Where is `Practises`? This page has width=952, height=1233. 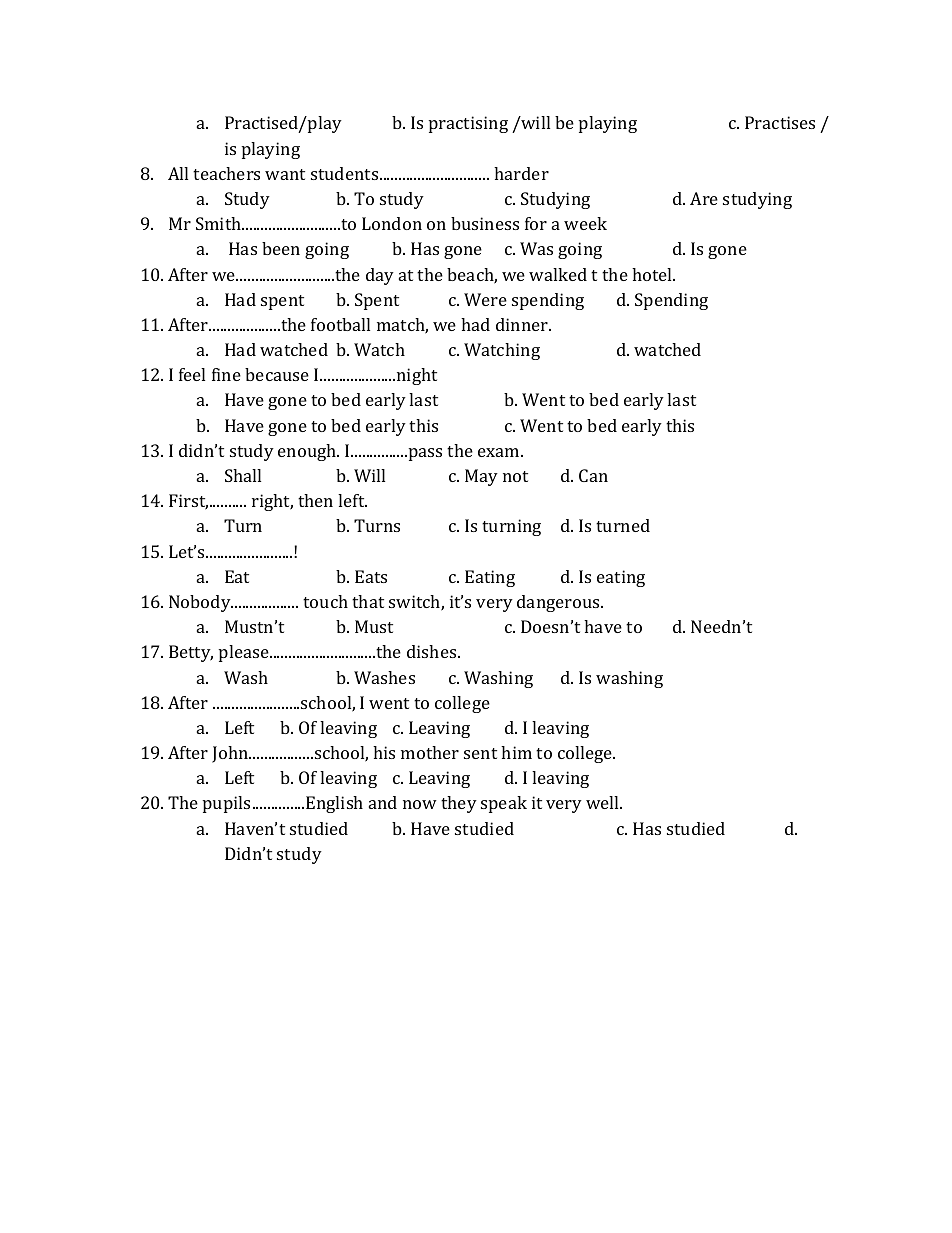
Practises is located at coordinates (780, 122).
